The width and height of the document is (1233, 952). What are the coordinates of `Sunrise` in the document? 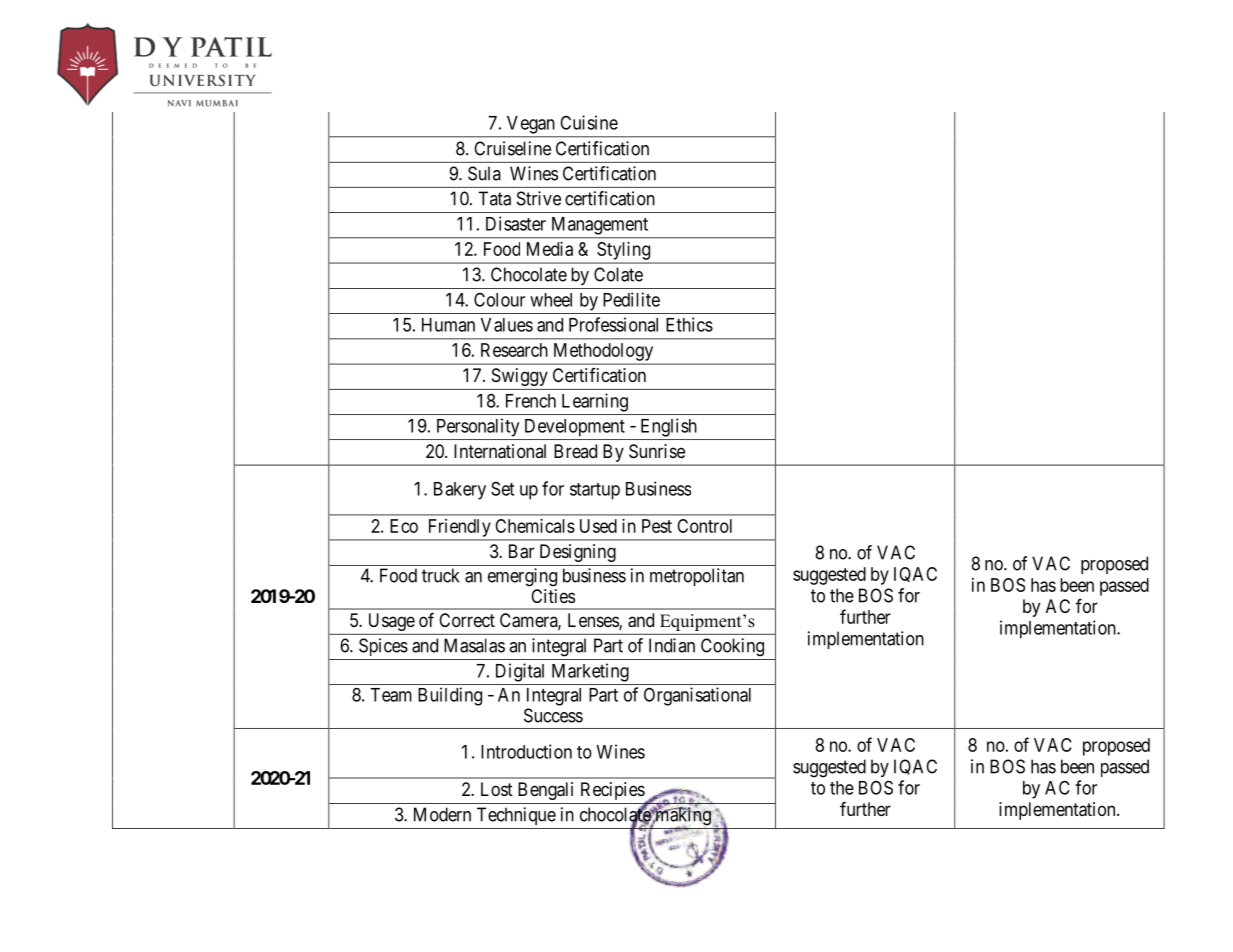 It's located at (657, 451).
